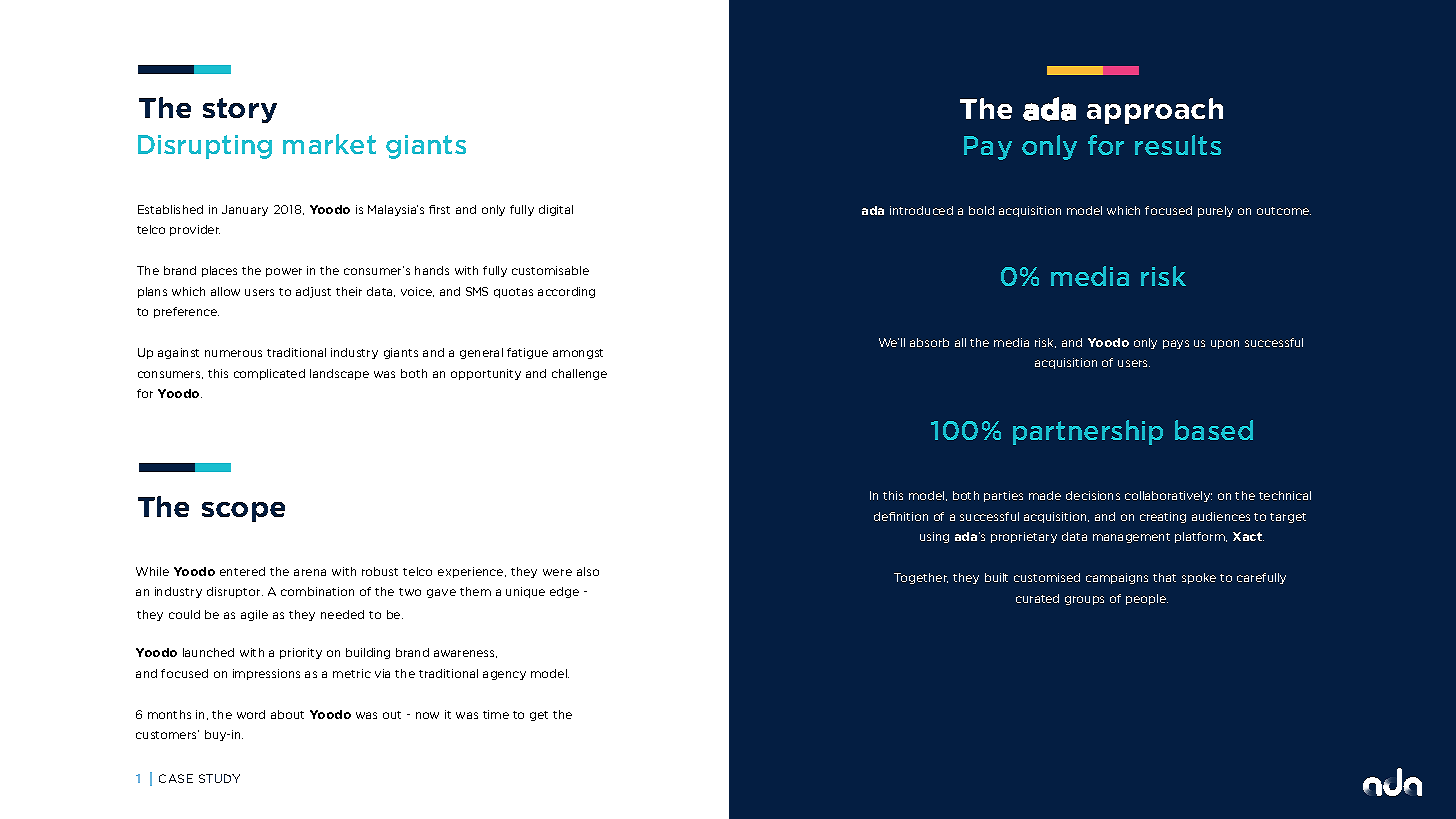 Image resolution: width=1456 pixels, height=819 pixels. What do you see at coordinates (1088, 432) in the page?
I see `partnership` at bounding box center [1088, 432].
